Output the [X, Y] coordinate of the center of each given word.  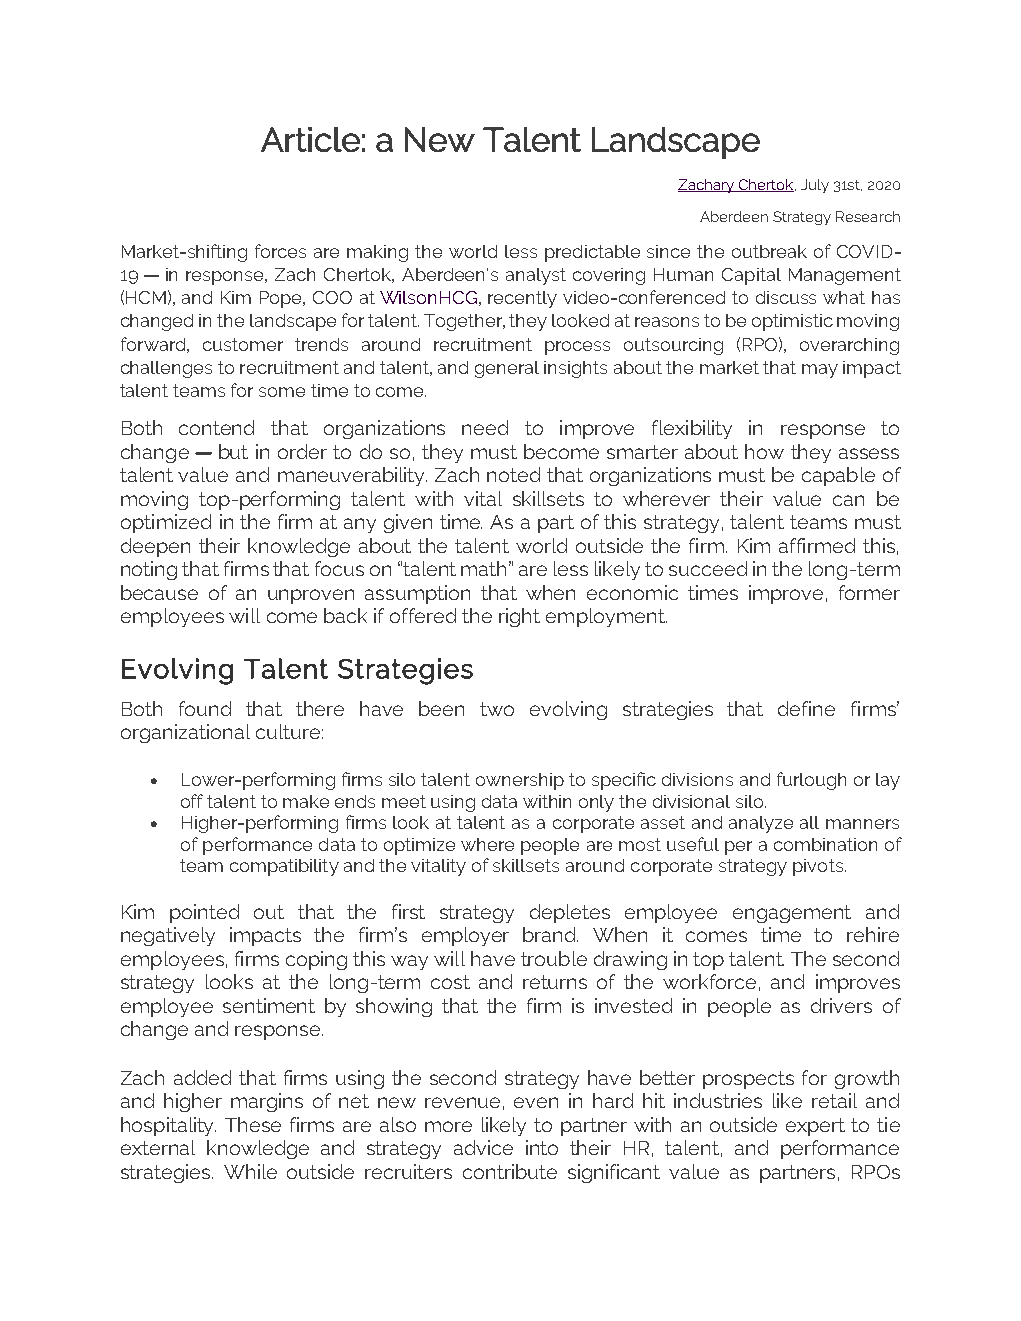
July [815, 186]
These [253, 1124]
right [519, 617]
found [205, 708]
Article [310, 139]
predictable [592, 253]
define [806, 708]
